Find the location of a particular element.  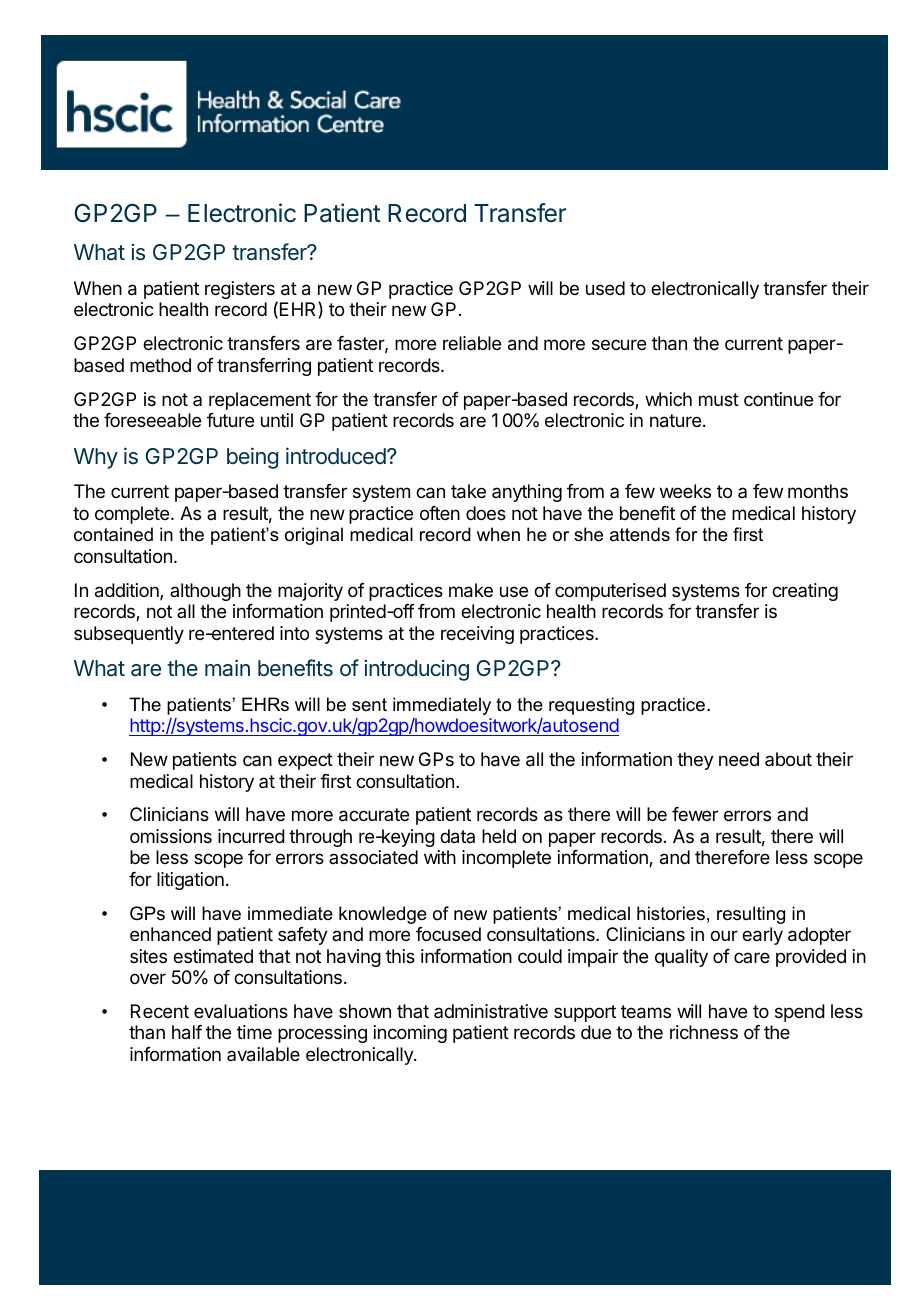

with is located at coordinates (440, 857).
